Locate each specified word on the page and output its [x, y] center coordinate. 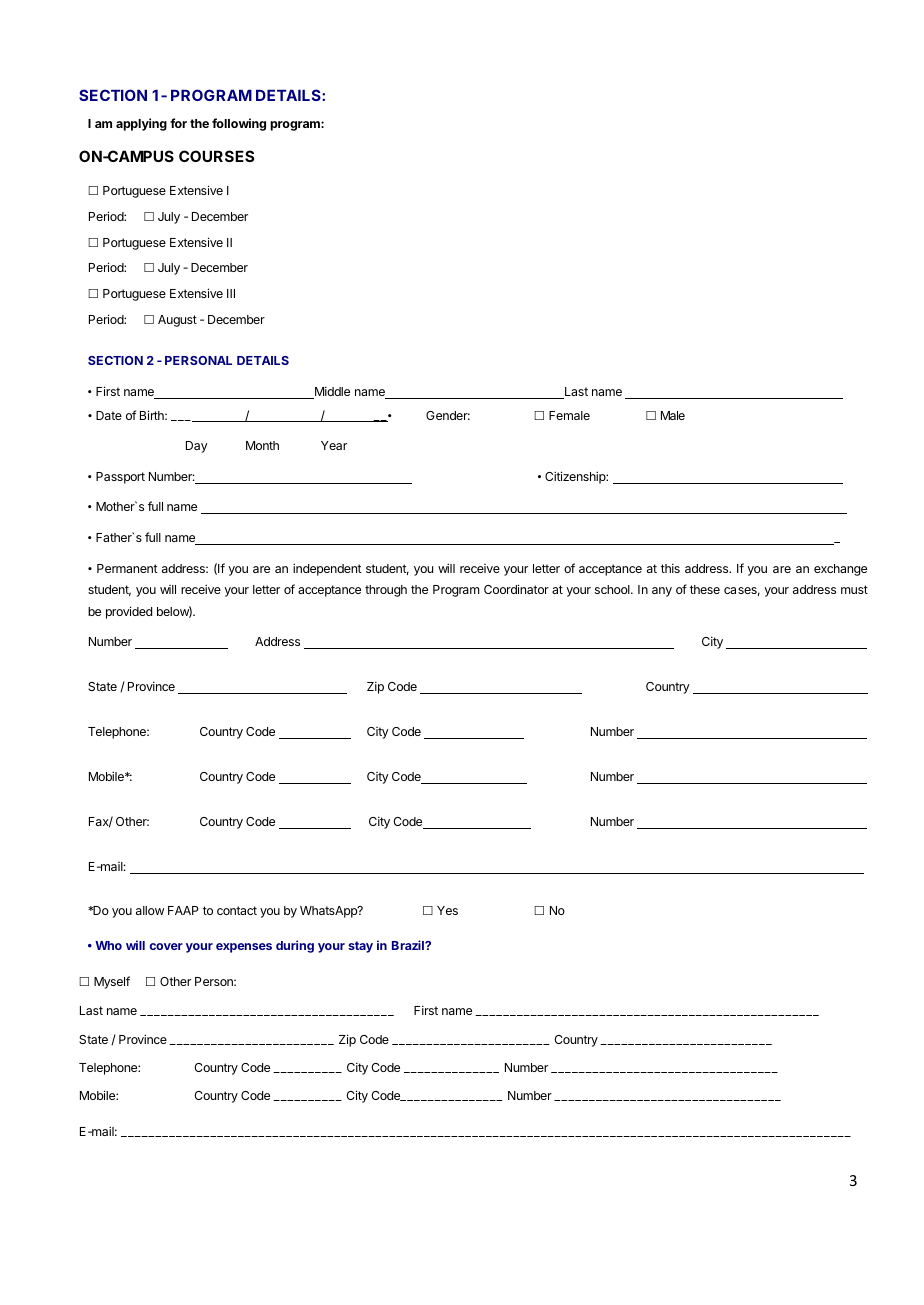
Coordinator [516, 589]
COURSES [216, 156]
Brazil [409, 945]
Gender [448, 415]
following [239, 124]
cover [166, 946]
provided [129, 612]
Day [197, 447]
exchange [840, 570]
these [705, 589]
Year [334, 445]
